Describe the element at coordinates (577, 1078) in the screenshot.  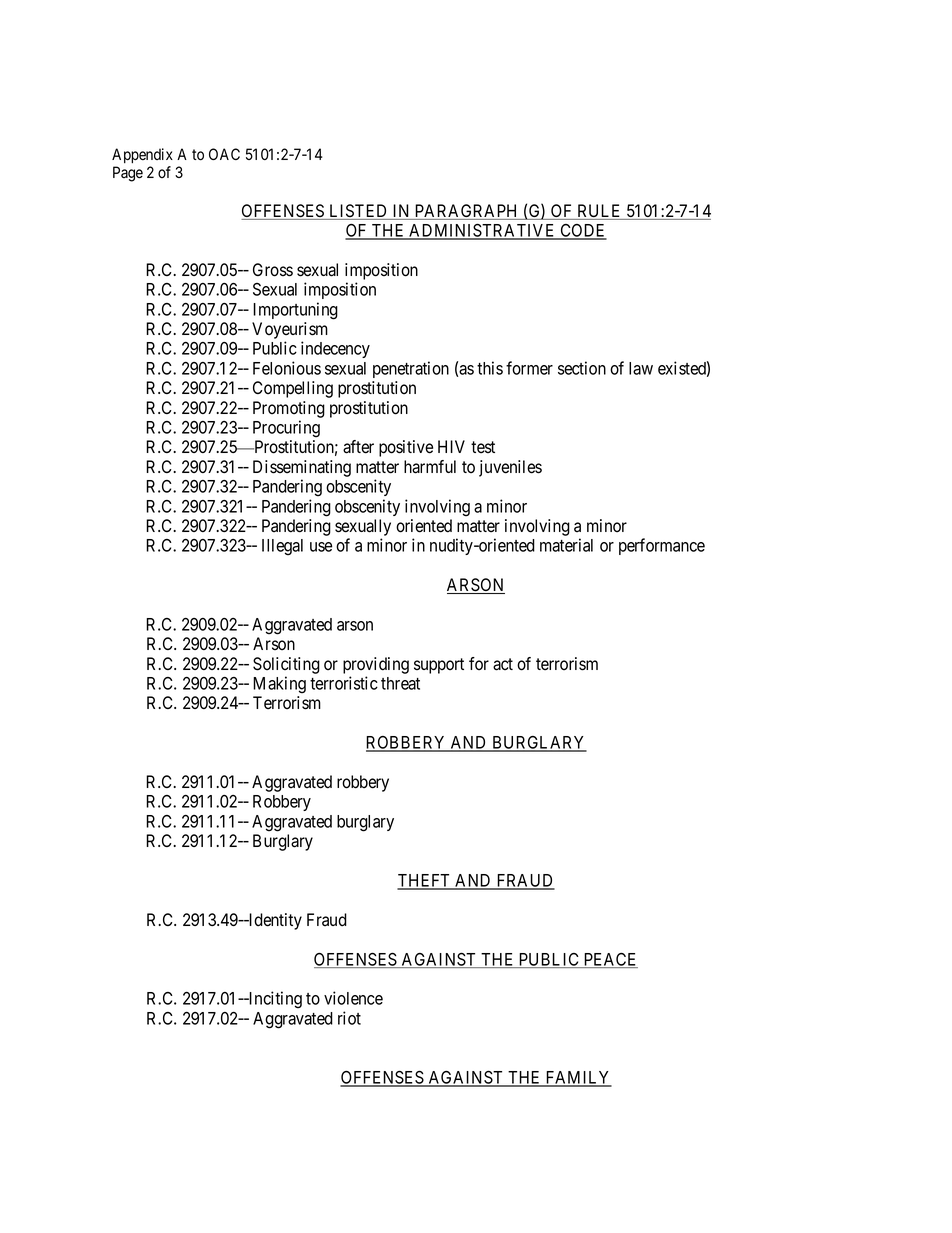
I see `FAMILY` at that location.
